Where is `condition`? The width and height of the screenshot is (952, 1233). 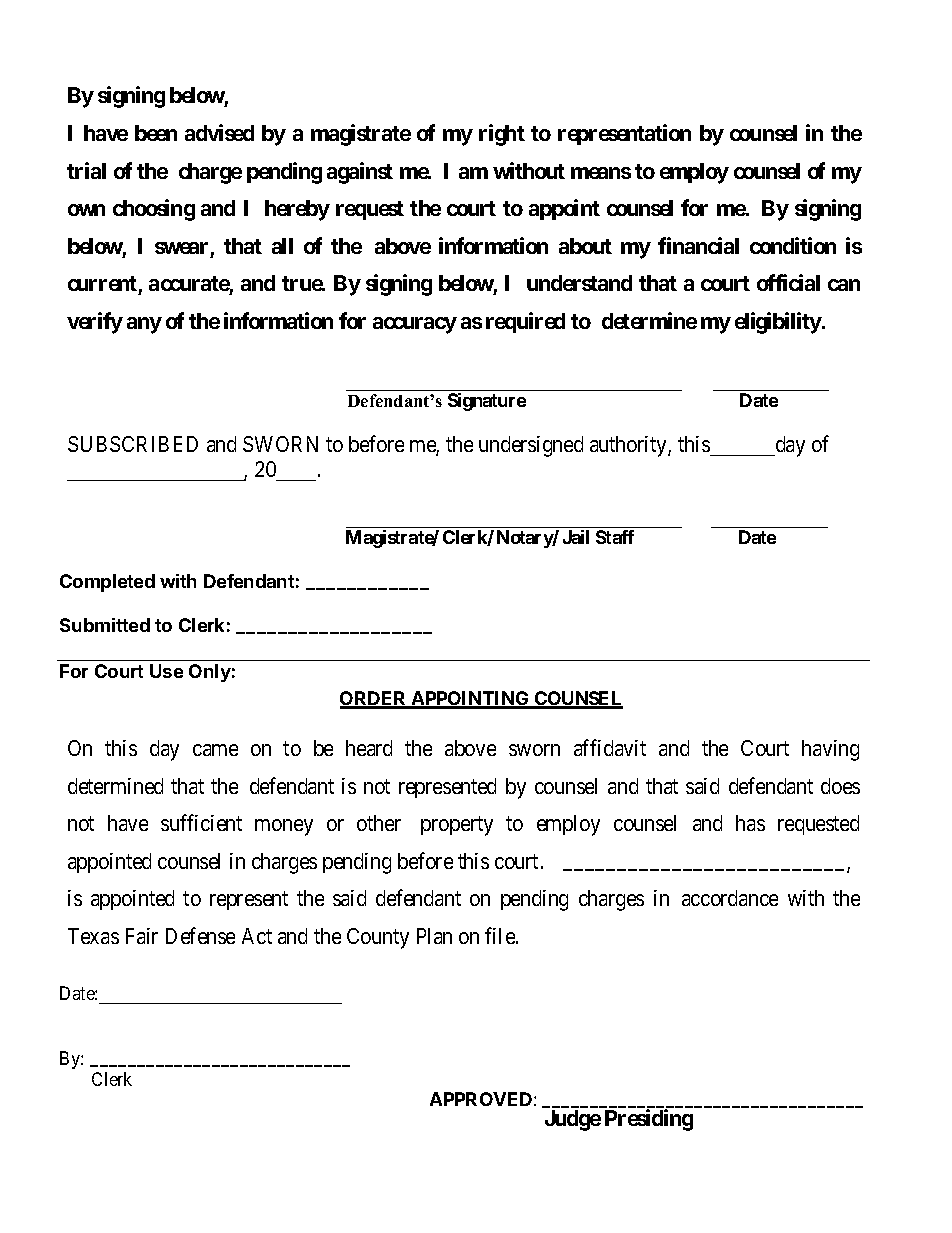
condition is located at coordinates (793, 245).
